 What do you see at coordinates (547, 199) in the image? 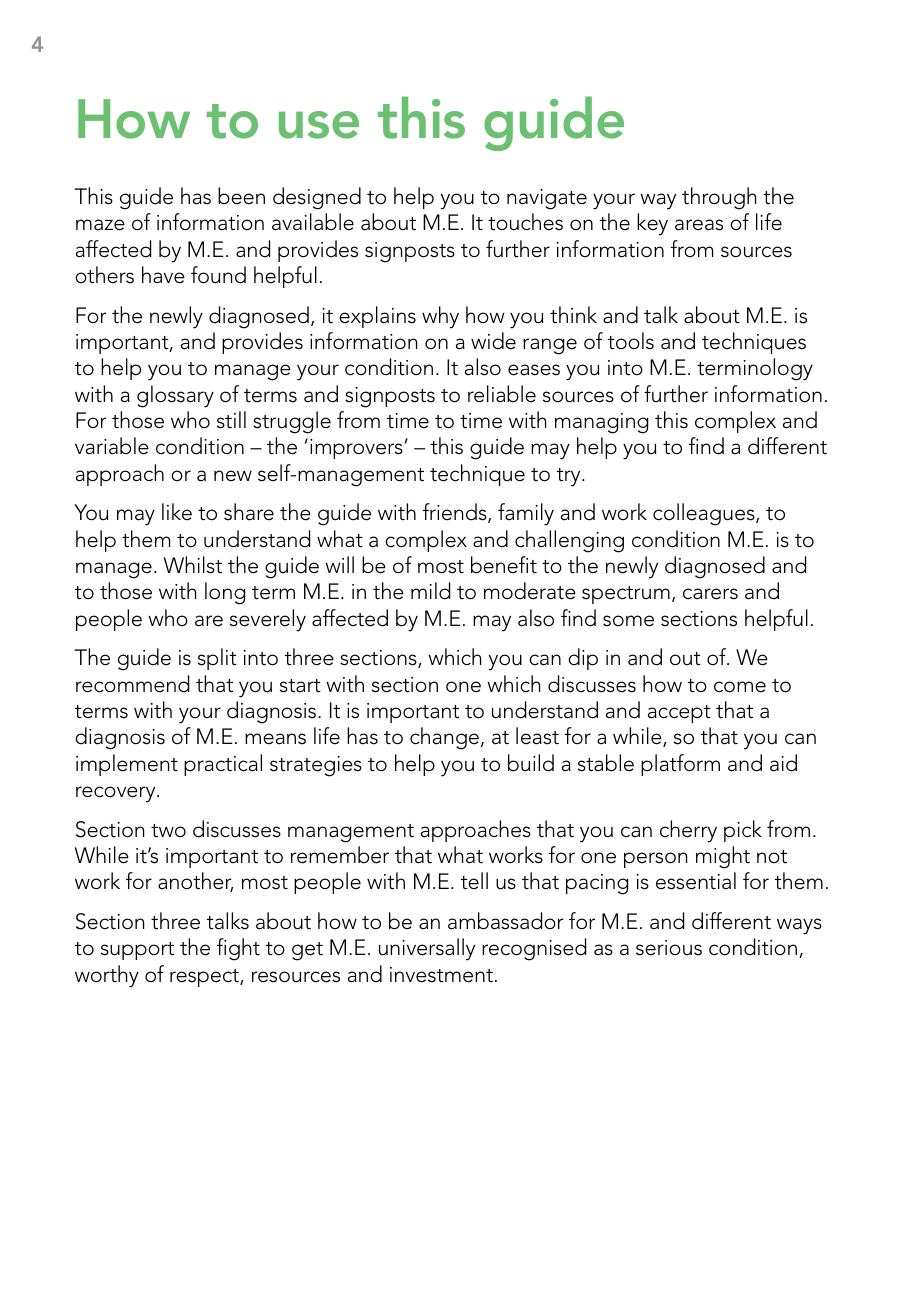
I see `navigate` at bounding box center [547, 199].
